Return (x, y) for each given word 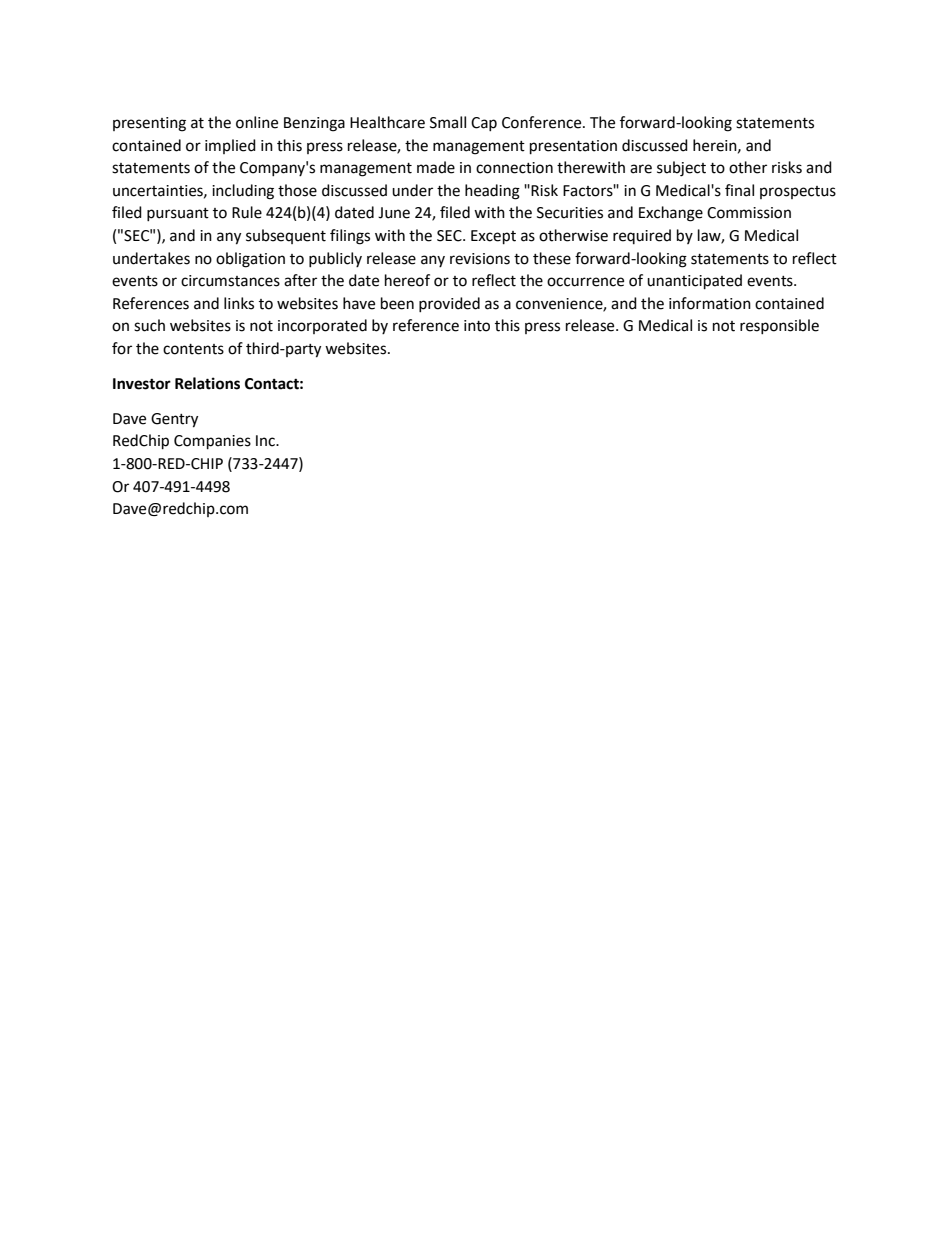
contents (193, 349)
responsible (779, 326)
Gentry (174, 420)
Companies (212, 442)
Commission (749, 213)
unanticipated (694, 282)
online (257, 122)
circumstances (230, 281)
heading (492, 192)
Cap (484, 124)
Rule (247, 212)
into (477, 326)
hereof (407, 280)
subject (681, 169)
